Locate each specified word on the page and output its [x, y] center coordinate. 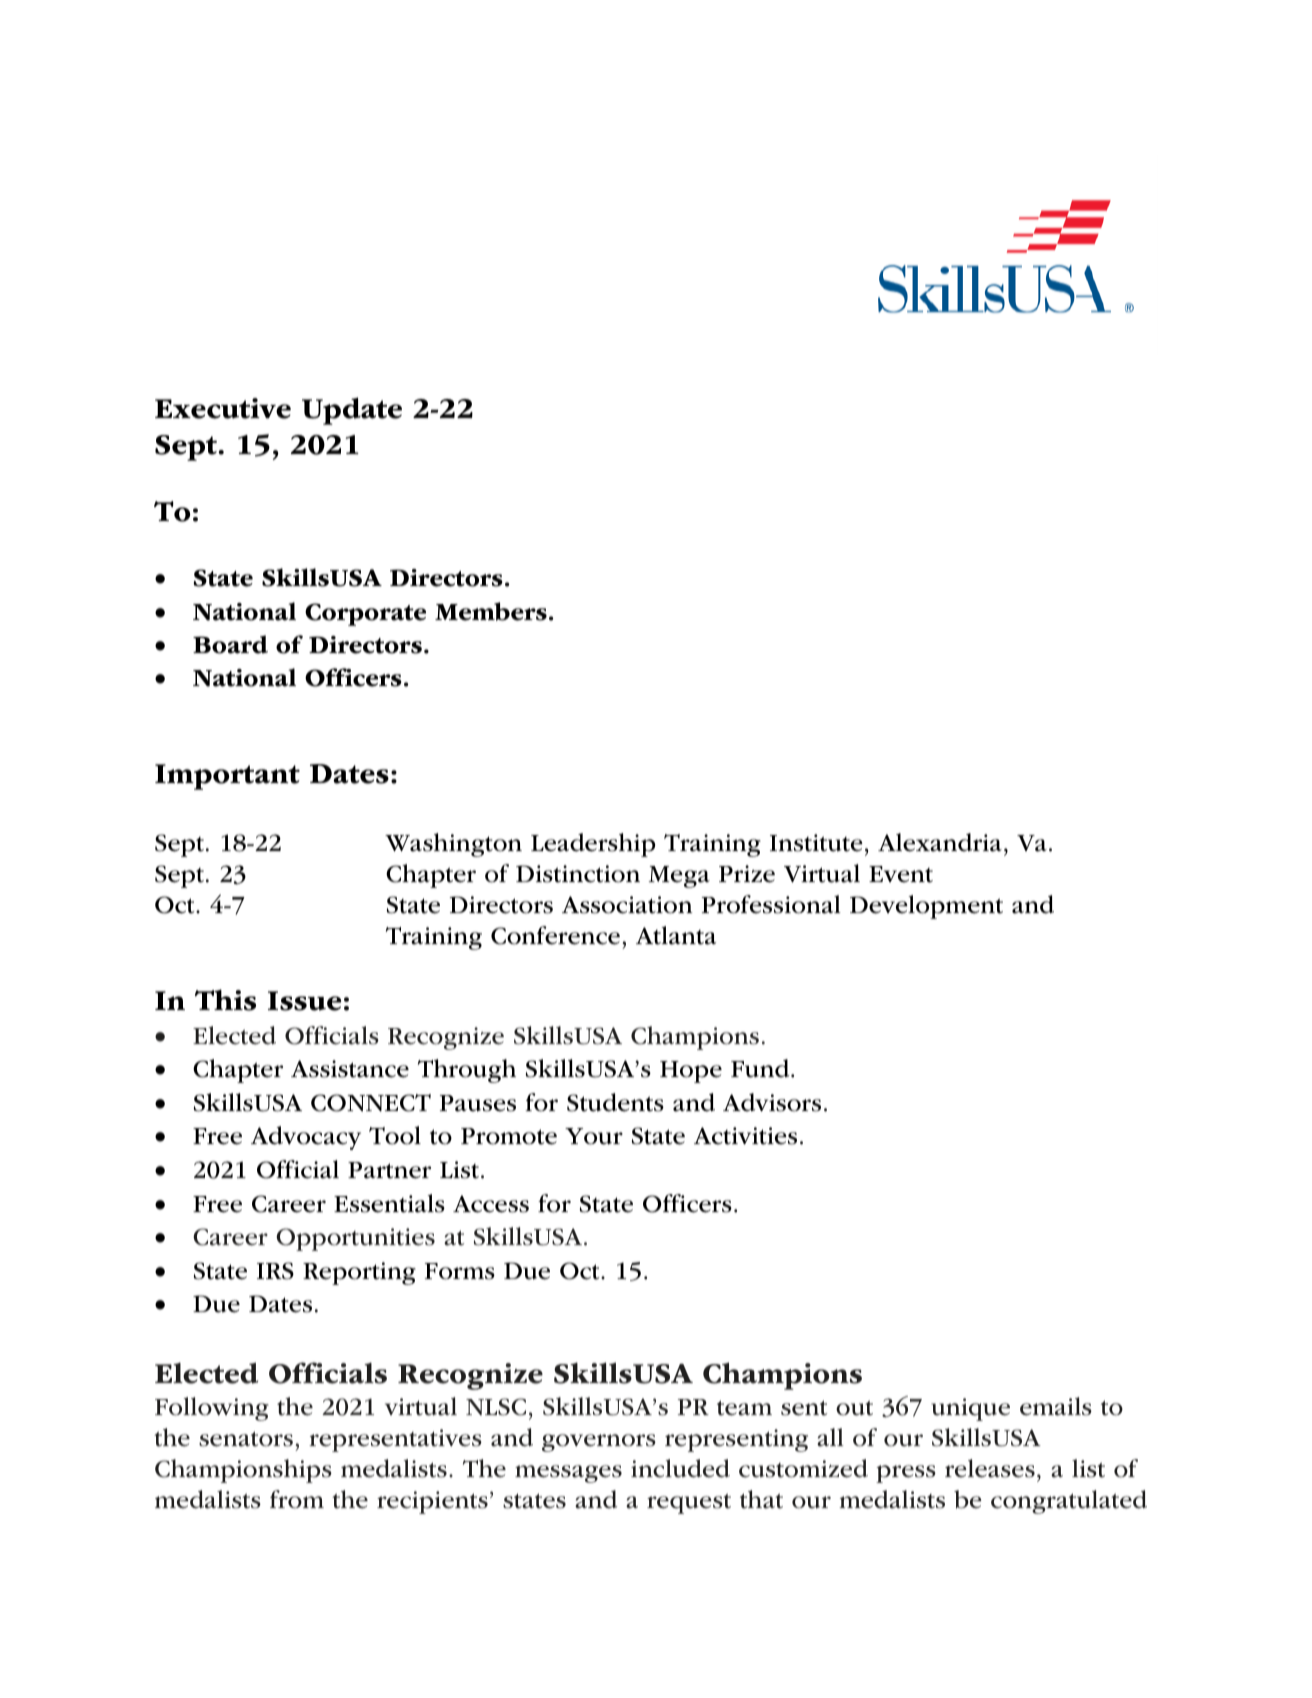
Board [230, 644]
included [680, 1468]
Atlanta [676, 935]
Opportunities [355, 1239]
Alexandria [940, 842]
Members [491, 611]
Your [594, 1136]
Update [352, 411]
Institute [816, 843]
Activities [745, 1136]
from [297, 1499]
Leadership [593, 845]
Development [926, 907]
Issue [304, 1001]
